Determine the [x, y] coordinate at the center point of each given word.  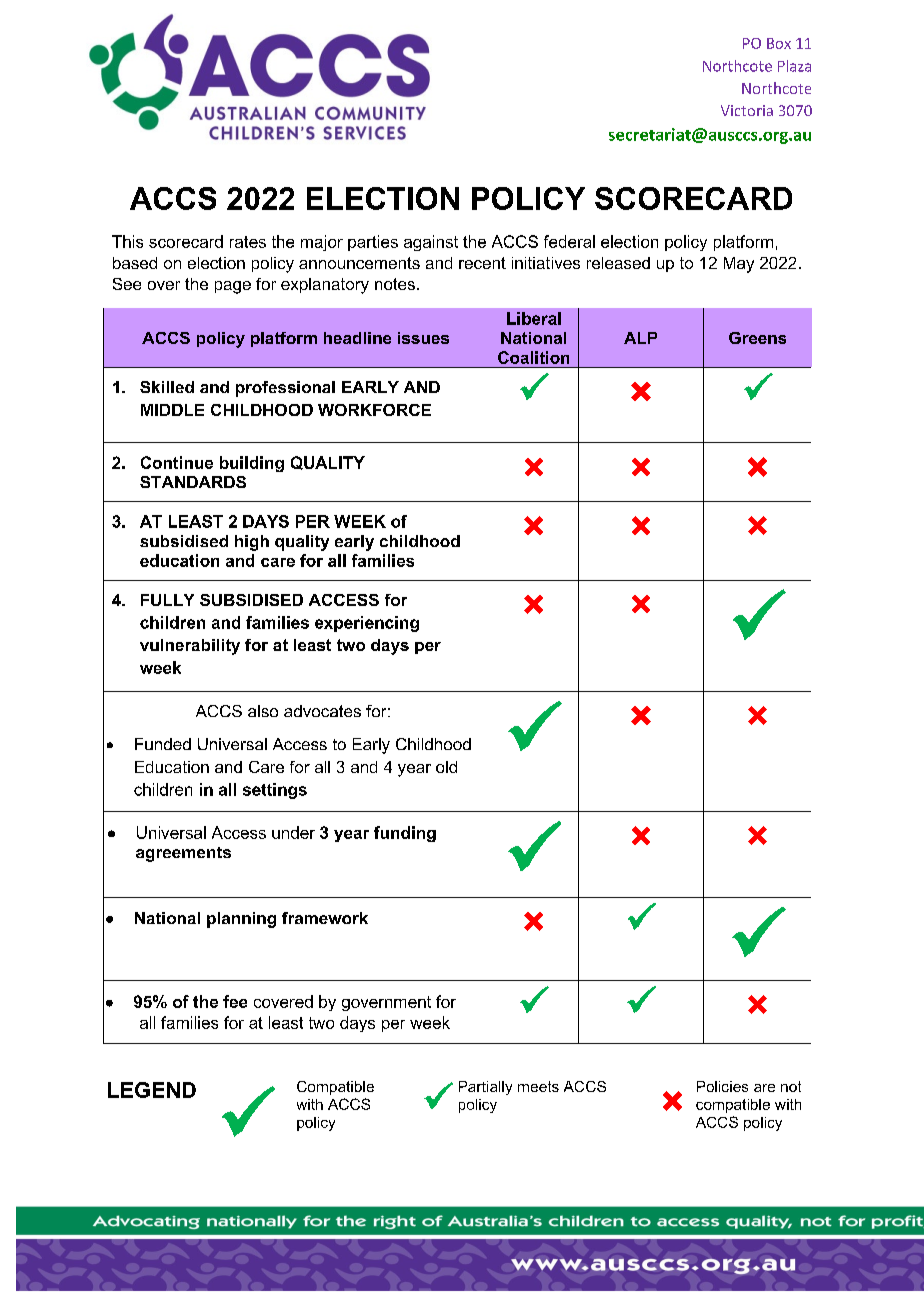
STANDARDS [193, 482]
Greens [757, 338]
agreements [183, 854]
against [431, 243]
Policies [722, 1086]
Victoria [747, 110]
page [233, 287]
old [446, 767]
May [739, 265]
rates [248, 242]
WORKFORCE [374, 410]
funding [405, 834]
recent [482, 263]
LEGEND [152, 1090]
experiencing [367, 624]
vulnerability [190, 647]
